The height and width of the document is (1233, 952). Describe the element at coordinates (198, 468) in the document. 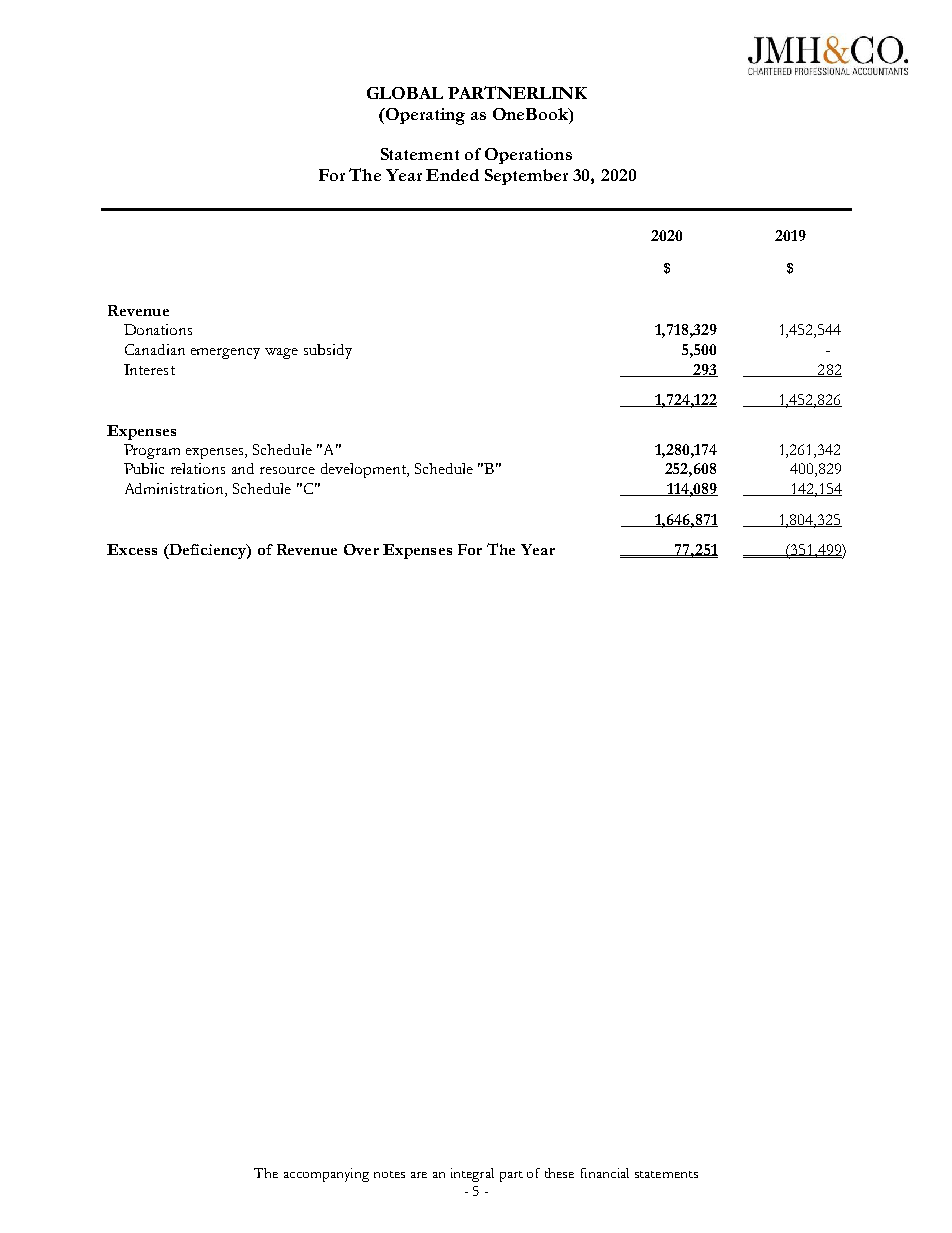

I see `relations` at that location.
